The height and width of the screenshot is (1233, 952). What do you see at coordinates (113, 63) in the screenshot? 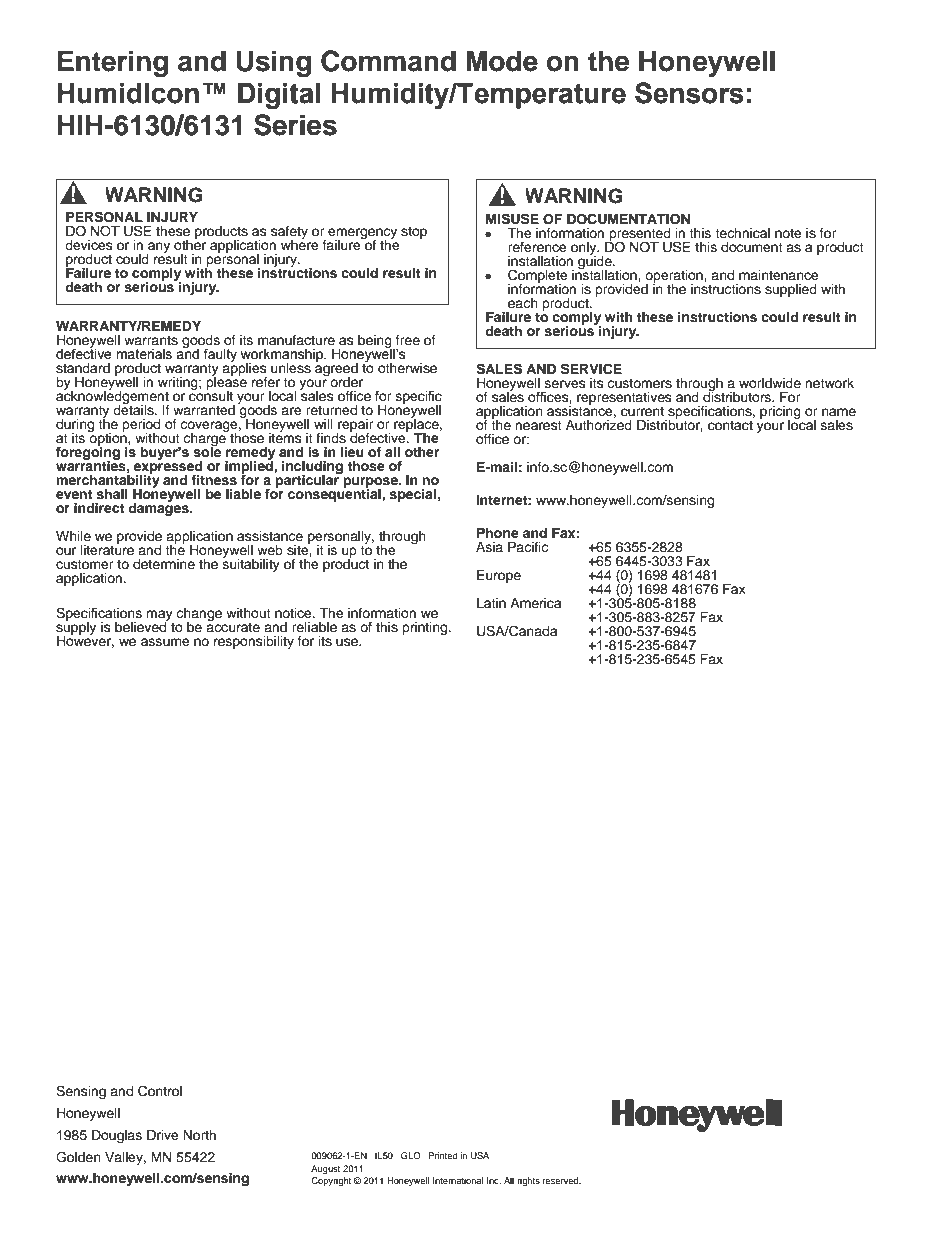
I see `Entering` at bounding box center [113, 63].
